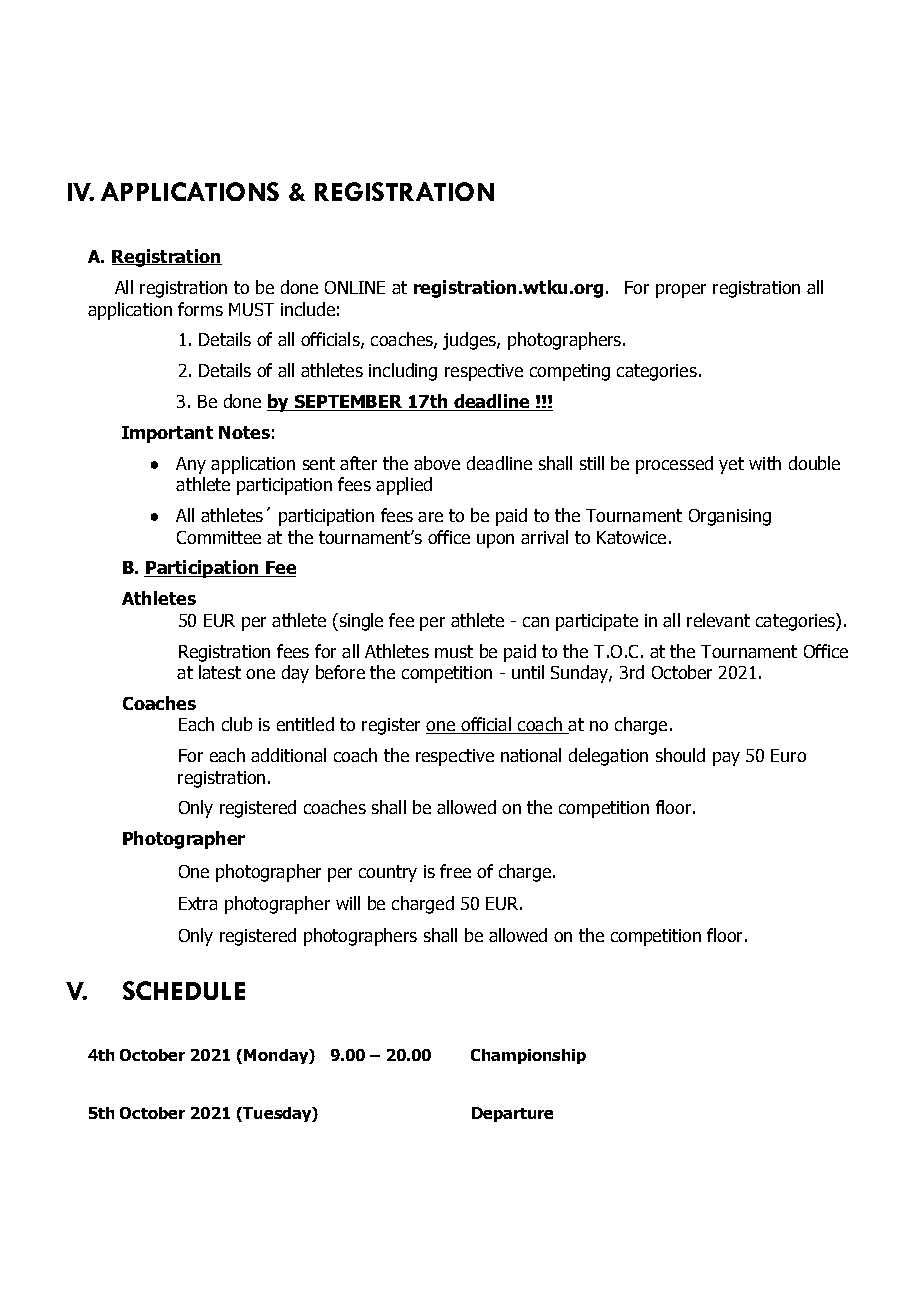 This screenshot has height=1307, width=924. Describe the element at coordinates (198, 903) in the screenshot. I see `Extra` at that location.
